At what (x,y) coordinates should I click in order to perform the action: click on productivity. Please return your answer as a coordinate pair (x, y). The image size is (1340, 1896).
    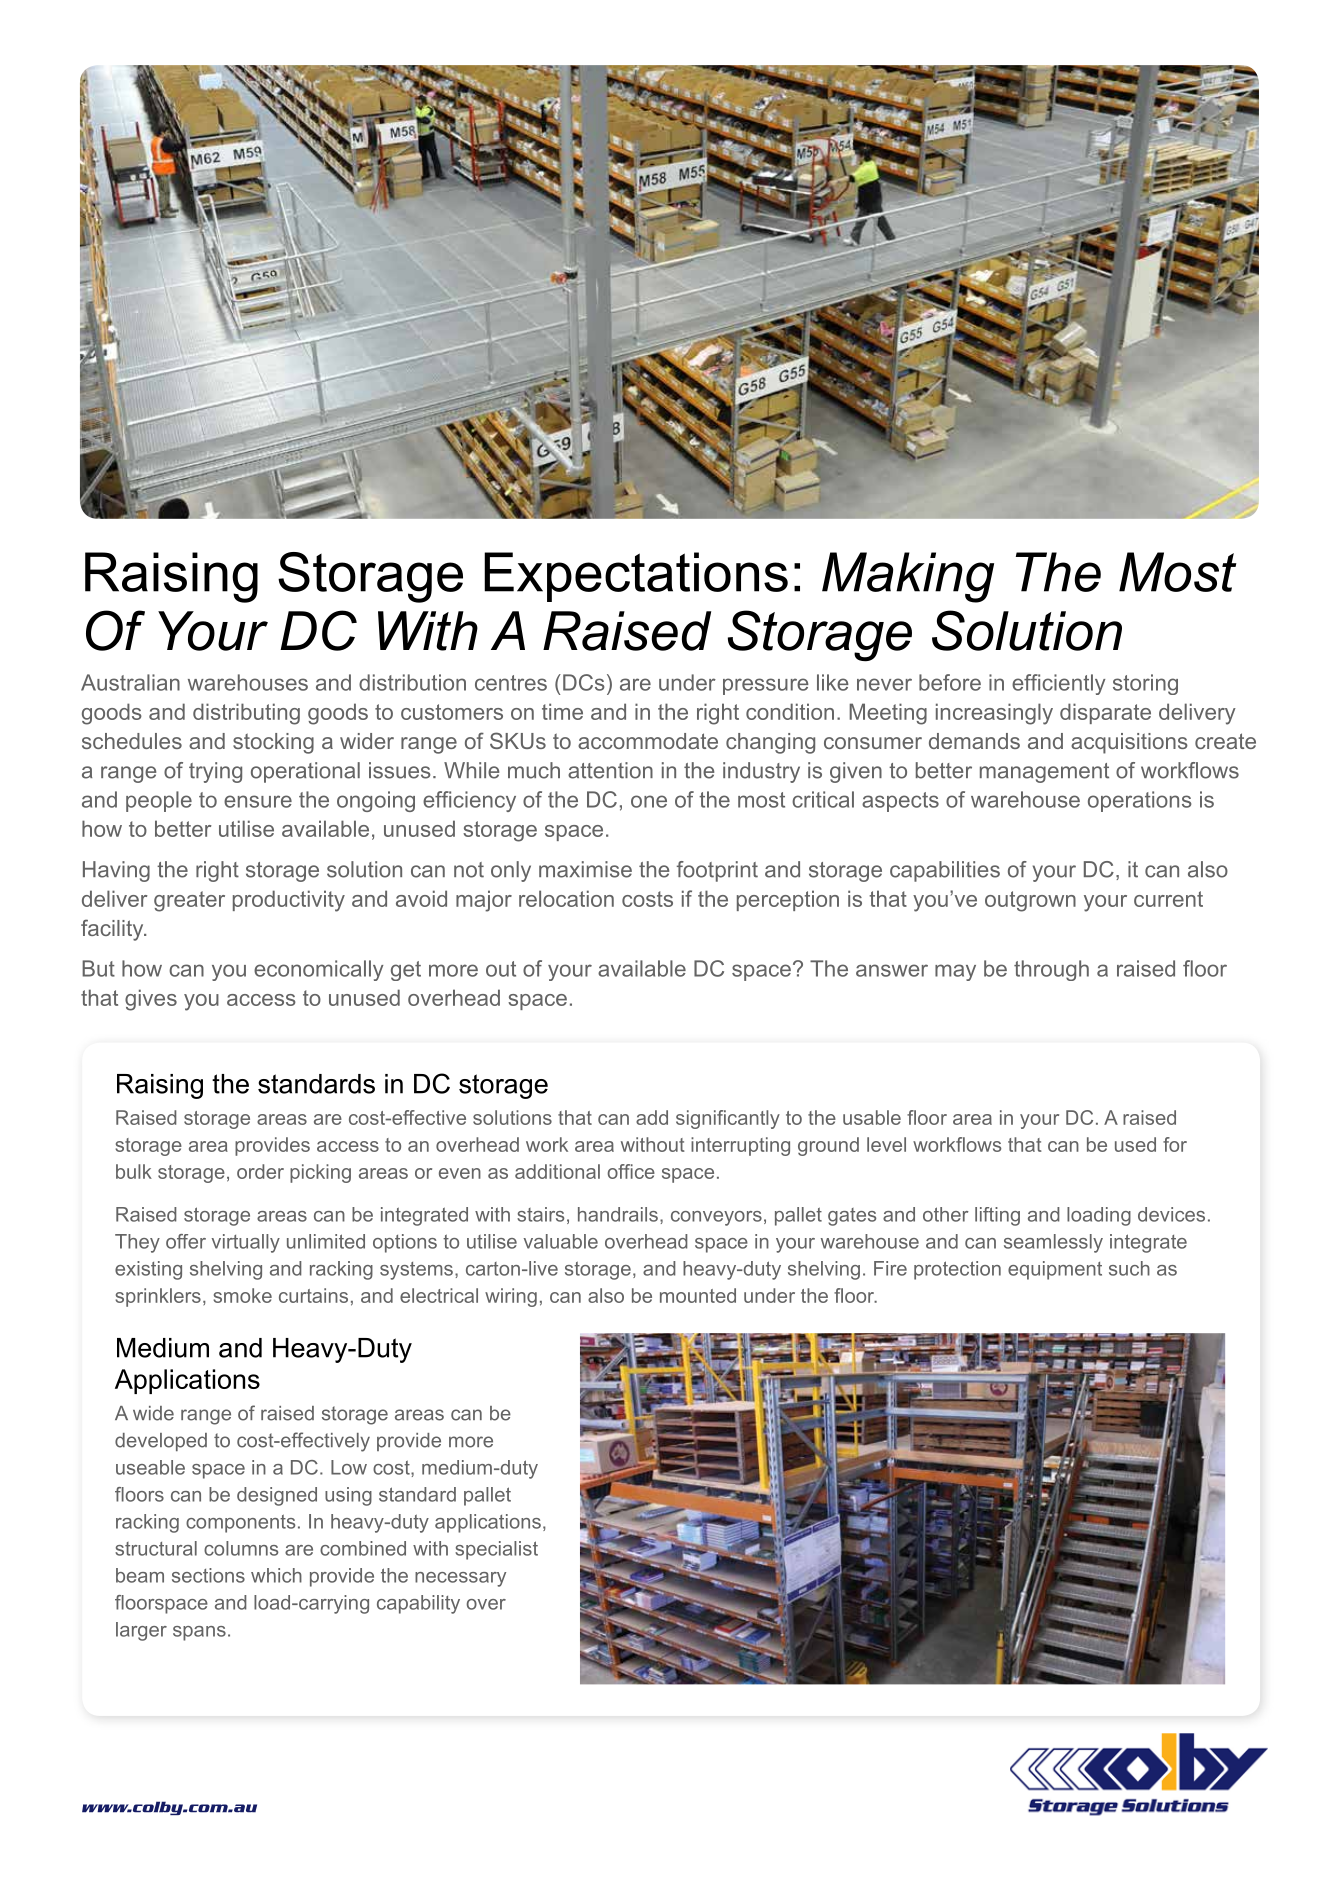
    Looking at the image, I should click on (289, 901).
